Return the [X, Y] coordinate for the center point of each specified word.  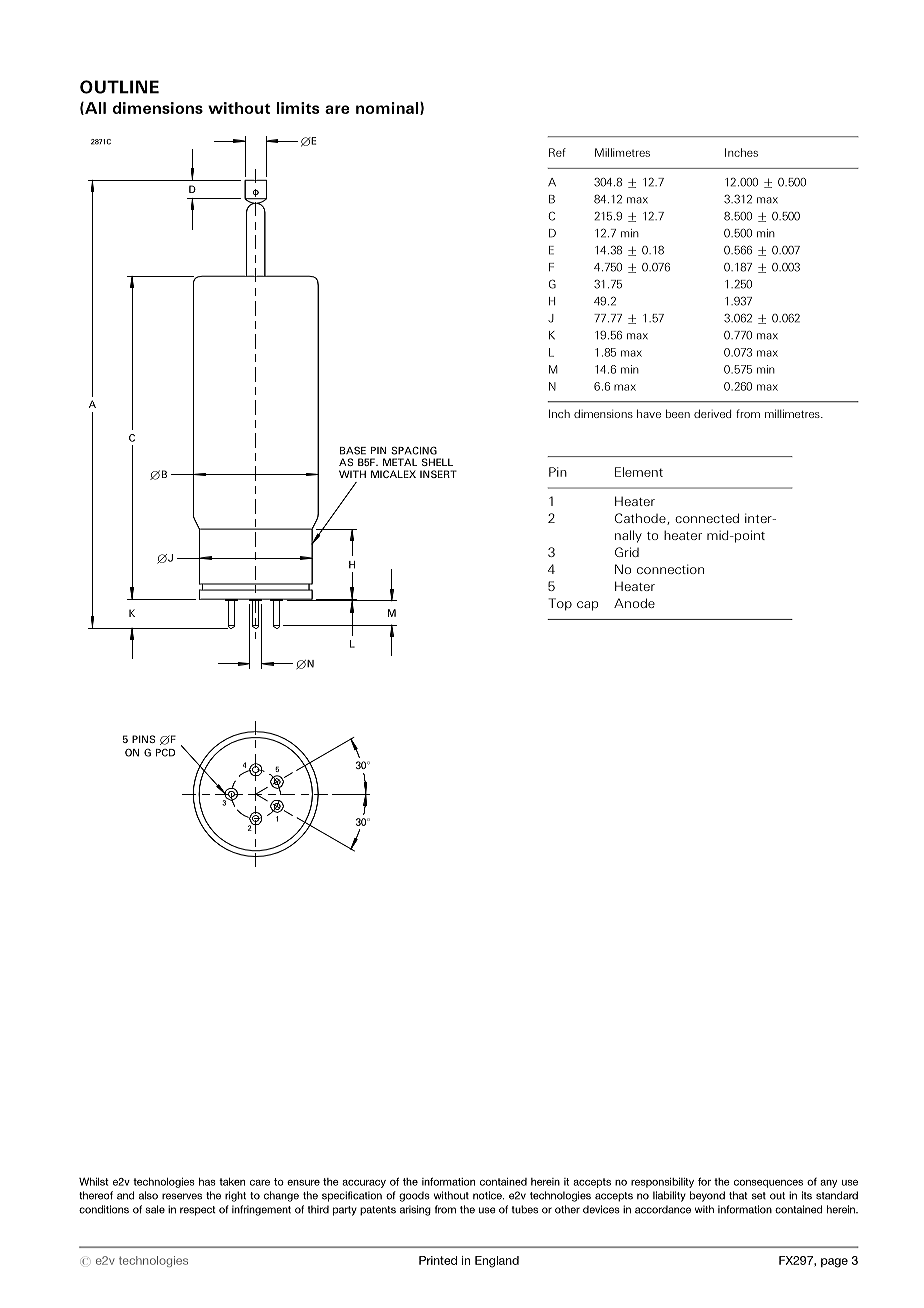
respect [198, 1211]
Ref [557, 152]
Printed [438, 1260]
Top [560, 604]
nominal [388, 108]
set [759, 1196]
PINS [143, 739]
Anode [634, 603]
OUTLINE [119, 87]
